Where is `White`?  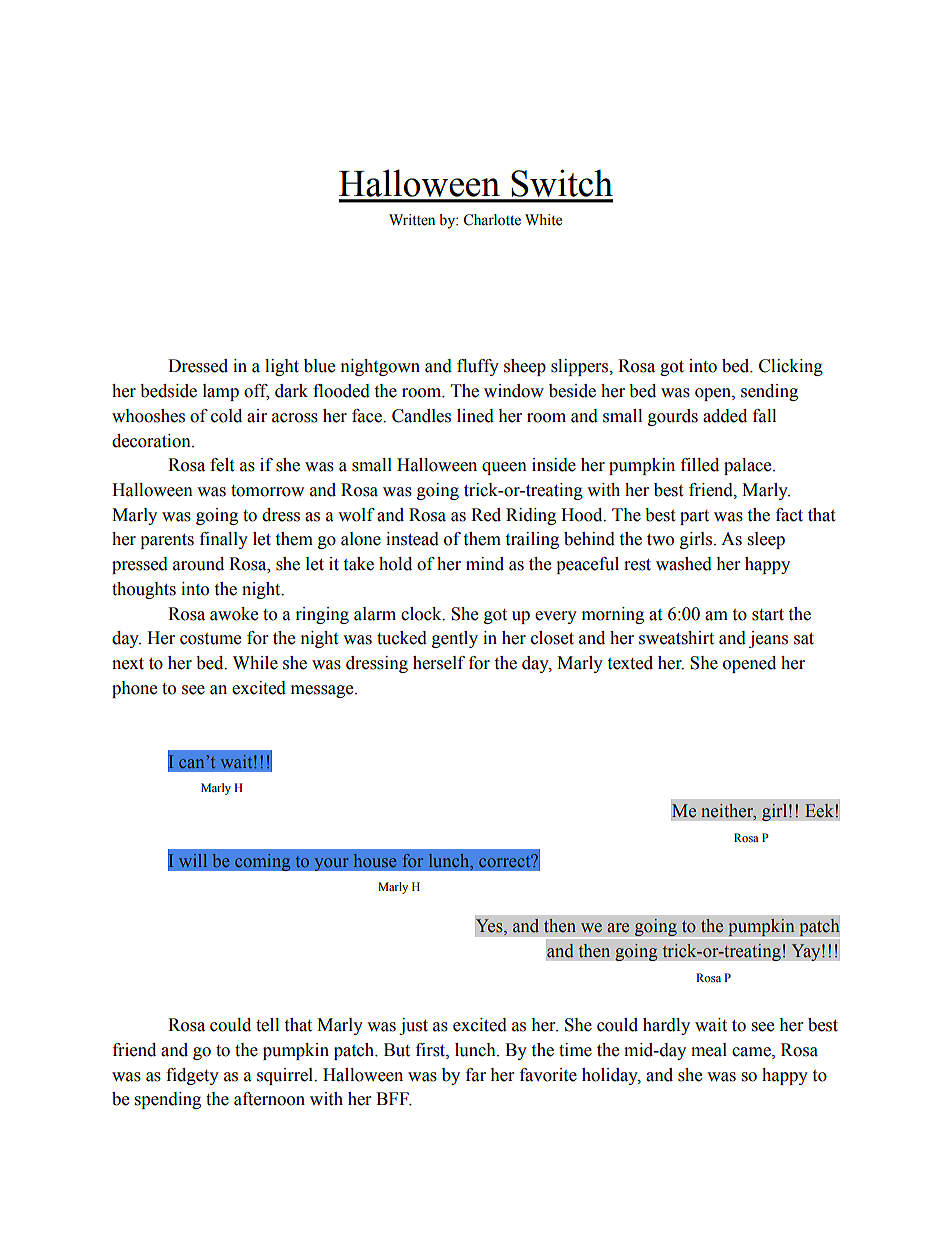 White is located at coordinates (543, 220).
